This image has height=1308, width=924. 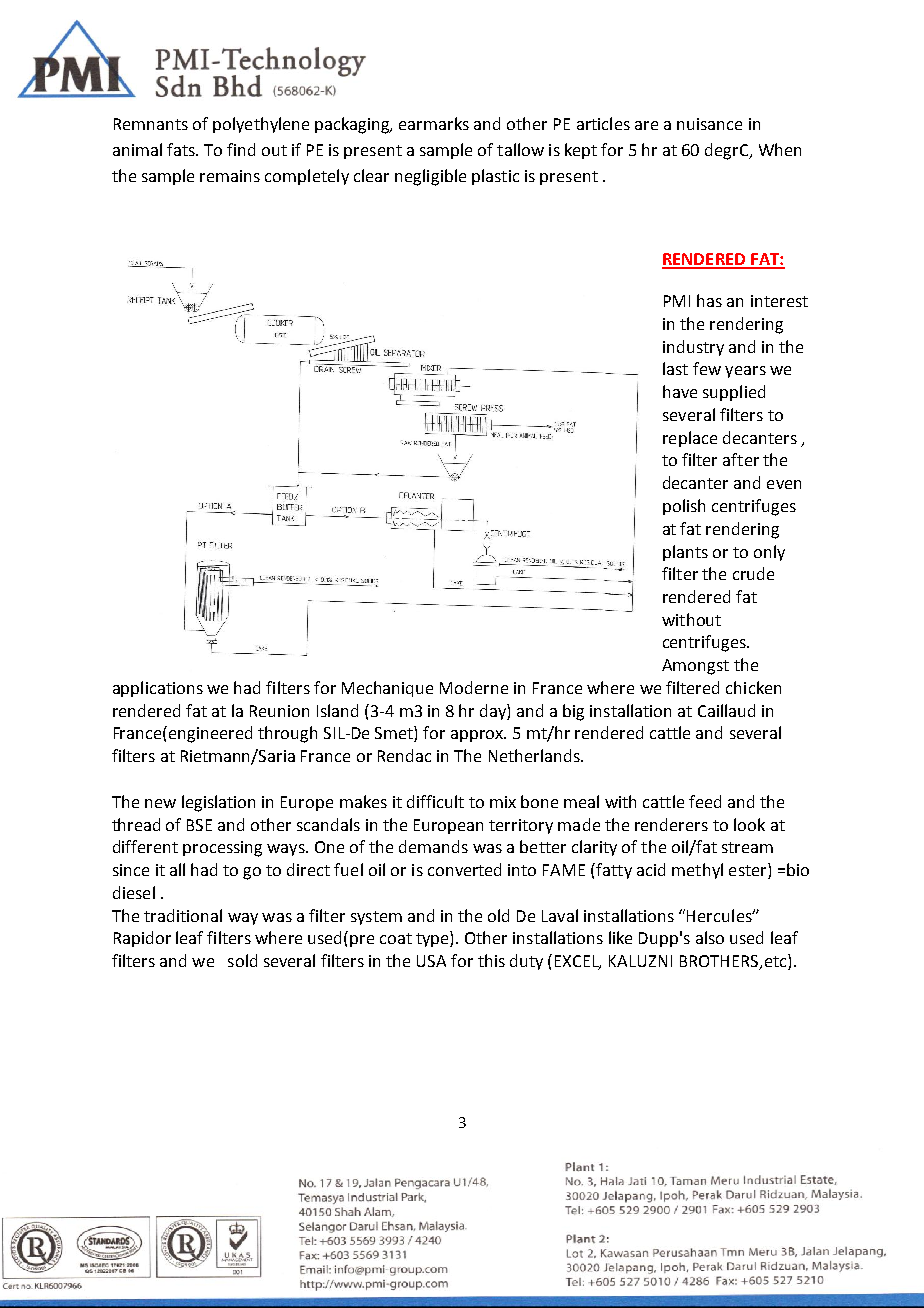 What do you see at coordinates (709, 124) in the image?
I see `nuisance` at bounding box center [709, 124].
